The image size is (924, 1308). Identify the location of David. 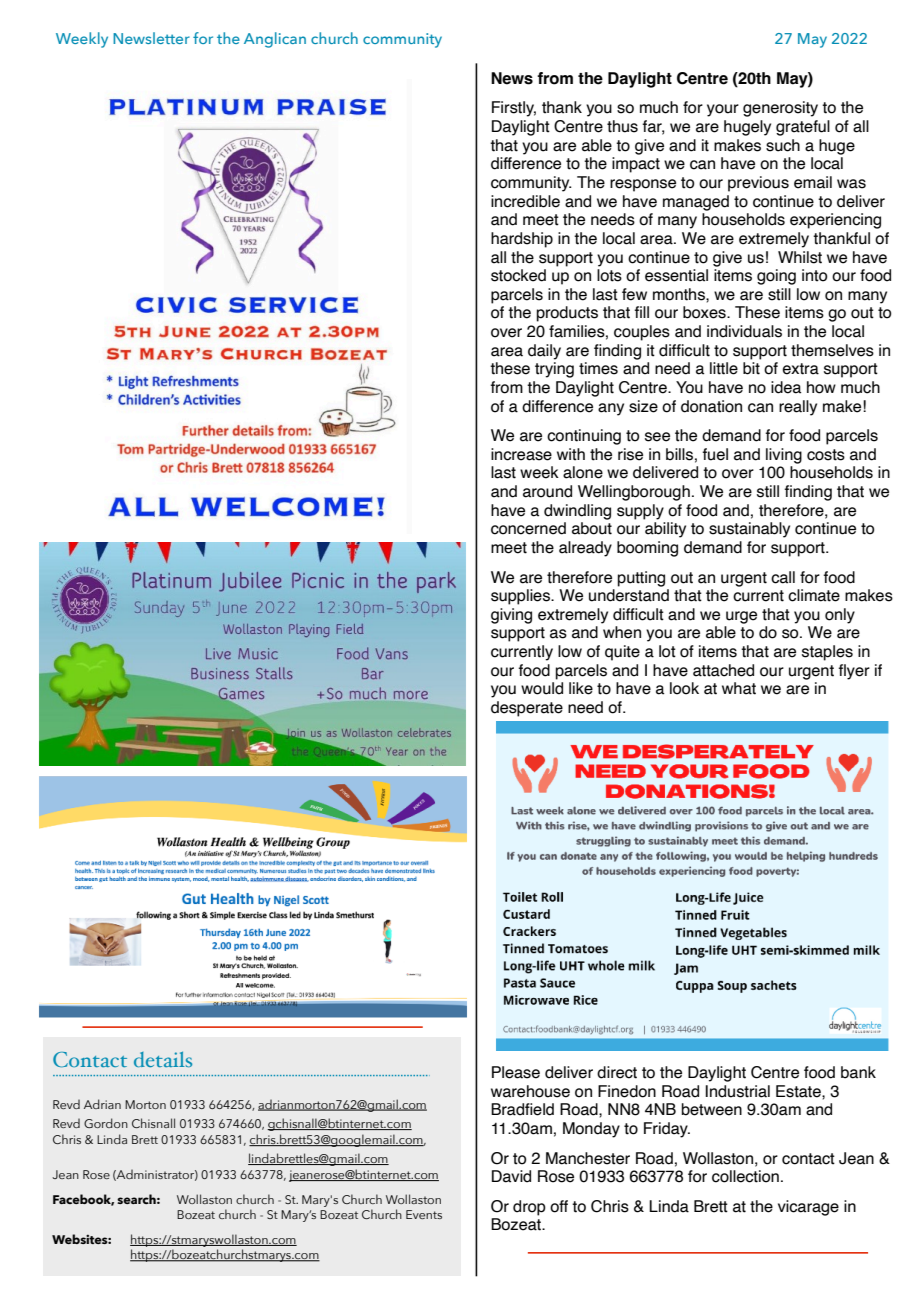
(511, 1176).
